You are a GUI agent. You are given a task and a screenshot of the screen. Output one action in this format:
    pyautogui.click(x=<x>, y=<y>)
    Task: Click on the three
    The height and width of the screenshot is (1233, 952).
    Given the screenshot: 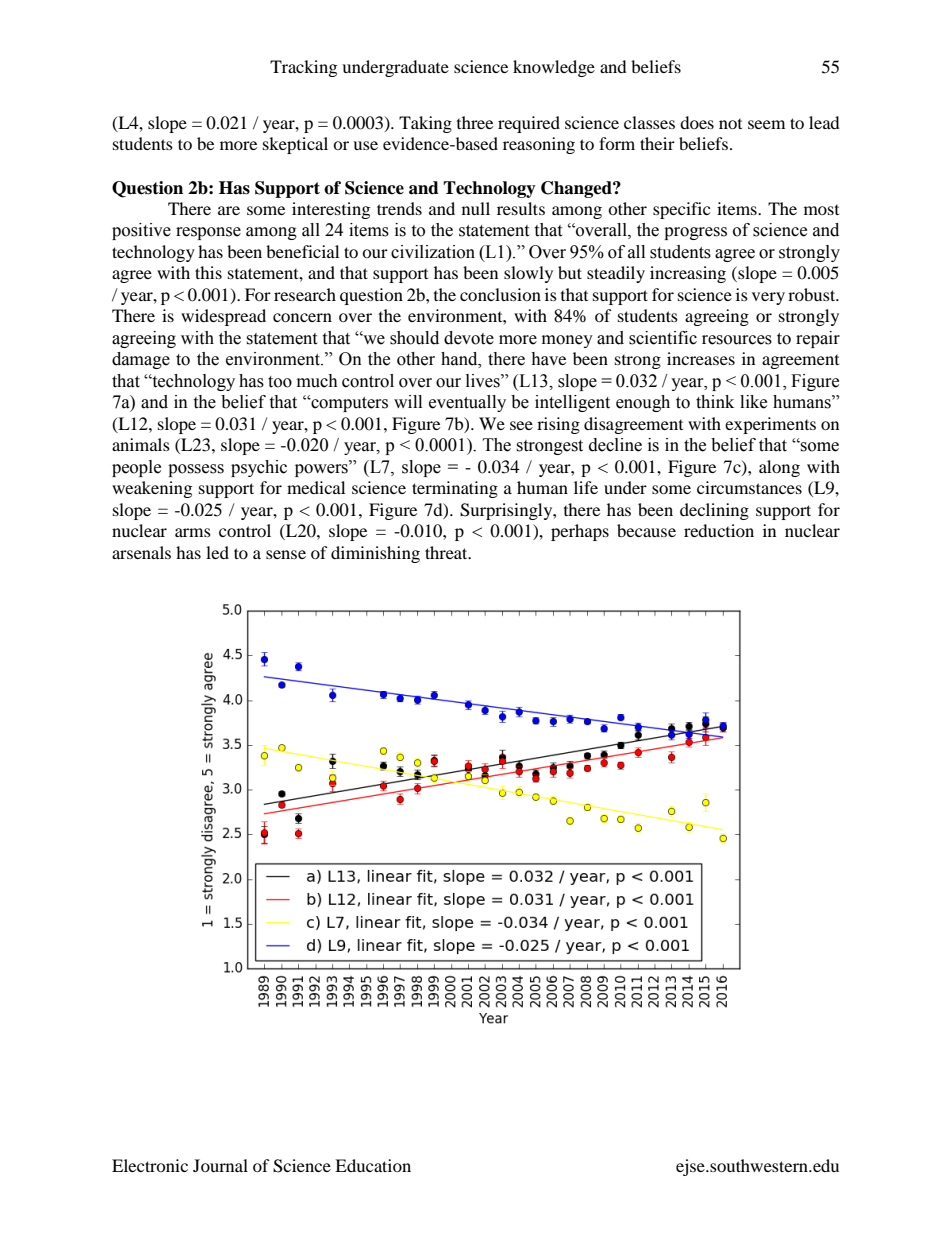 What is the action you would take?
    pyautogui.click(x=475, y=122)
